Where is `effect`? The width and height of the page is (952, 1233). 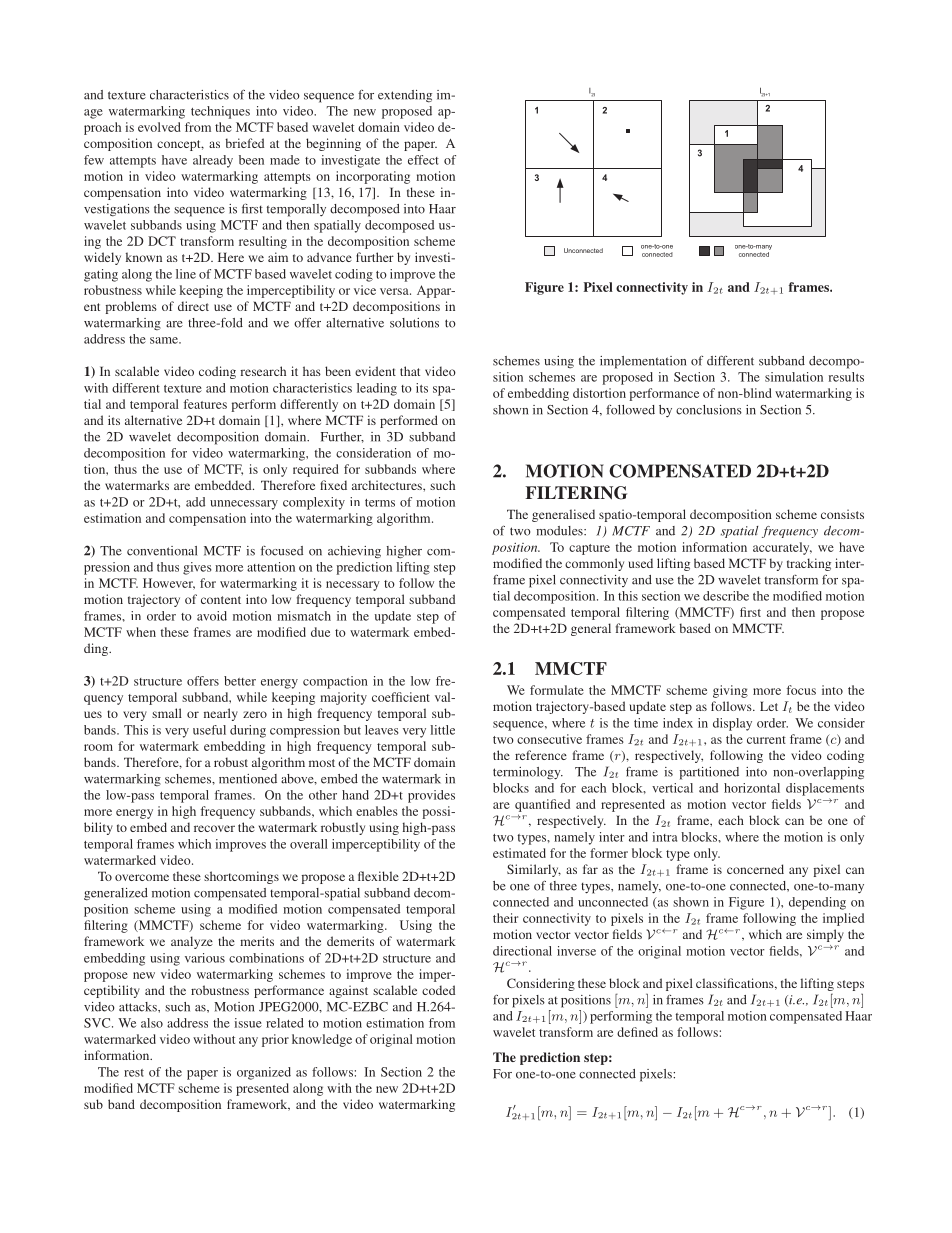 effect is located at coordinates (423, 160).
